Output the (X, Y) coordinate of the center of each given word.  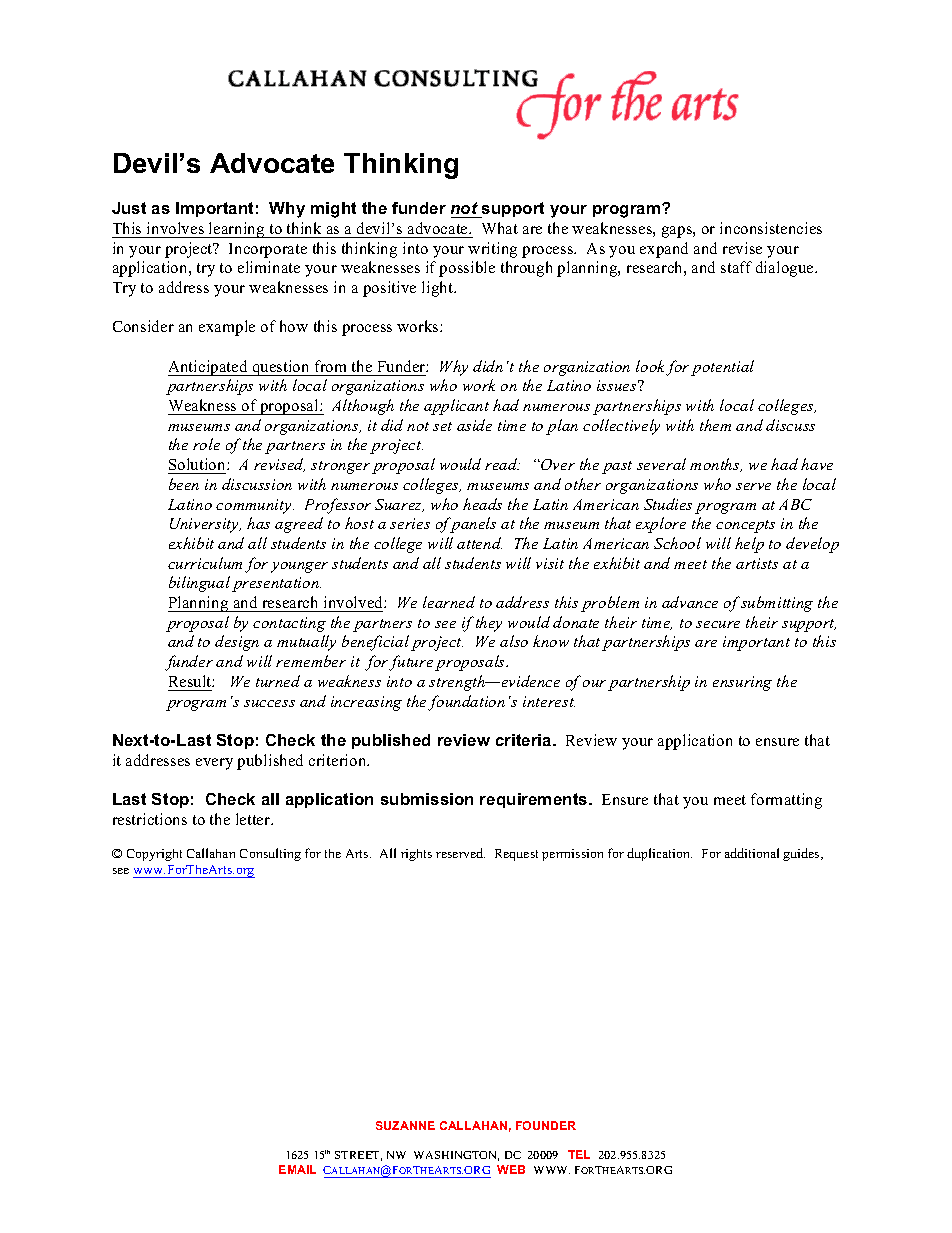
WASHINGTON (456, 1156)
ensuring (742, 683)
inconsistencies (771, 228)
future (411, 663)
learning (237, 230)
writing (492, 250)
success (269, 703)
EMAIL (297, 1169)
